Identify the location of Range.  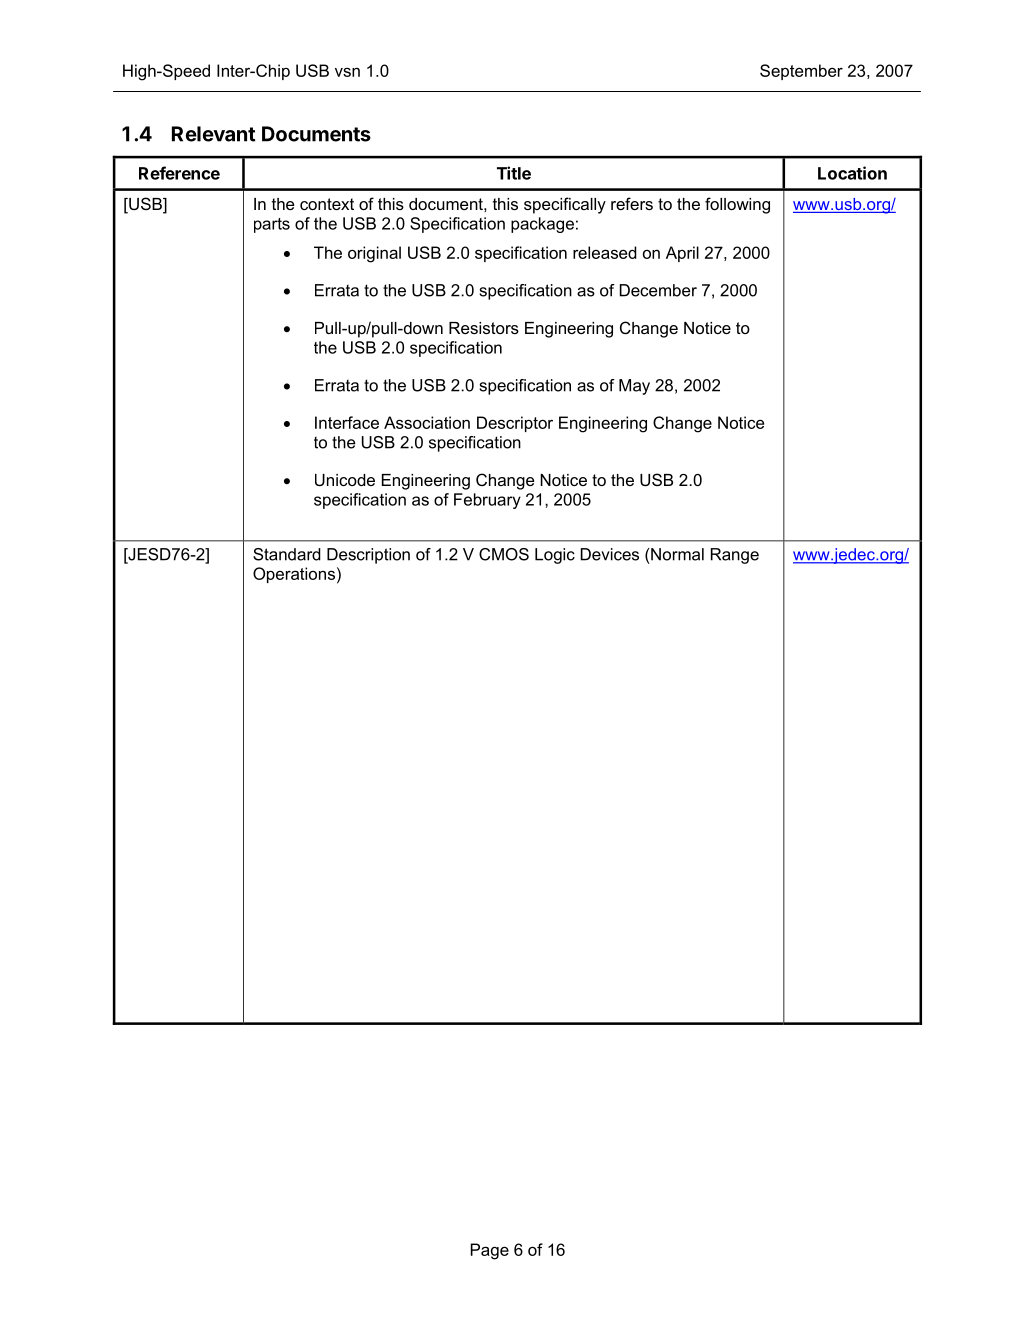
(735, 556).
